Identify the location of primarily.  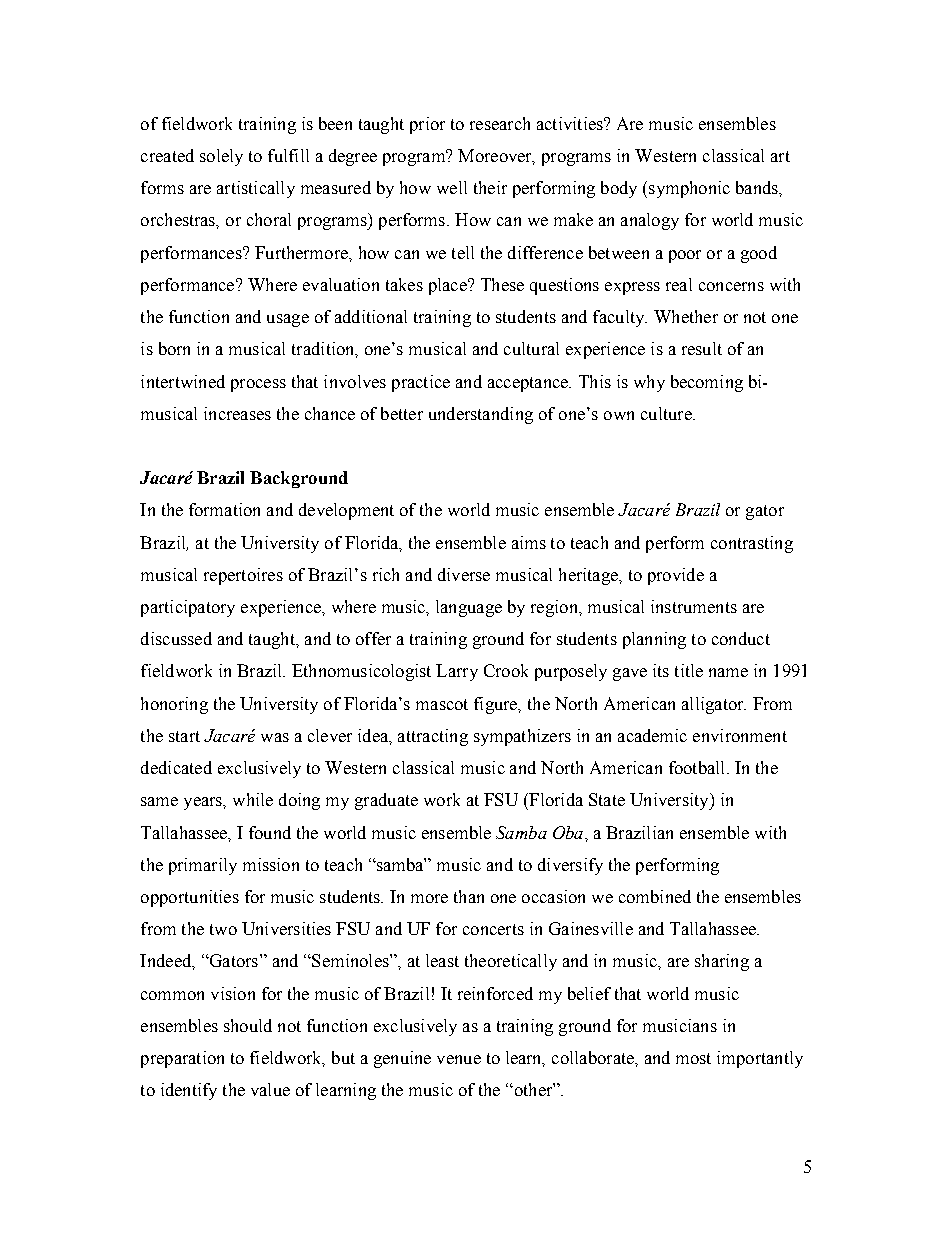
(203, 866).
